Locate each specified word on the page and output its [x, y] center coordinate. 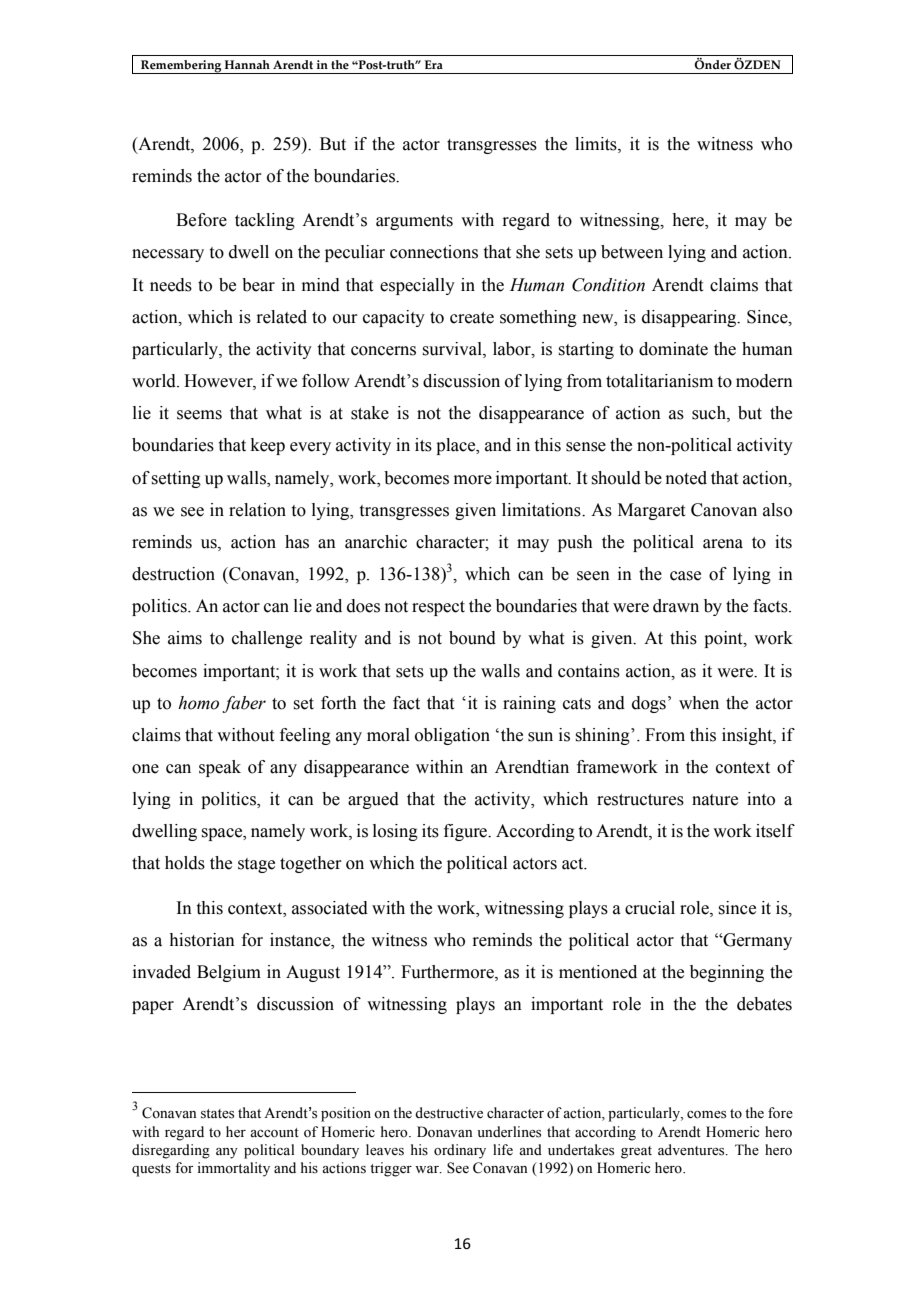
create [472, 318]
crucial [650, 908]
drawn [676, 606]
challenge [267, 639]
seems [199, 415]
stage [256, 865]
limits [597, 144]
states [217, 1114]
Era [434, 64]
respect [438, 608]
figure [467, 832]
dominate [673, 349]
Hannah [247, 64]
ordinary [460, 1151]
